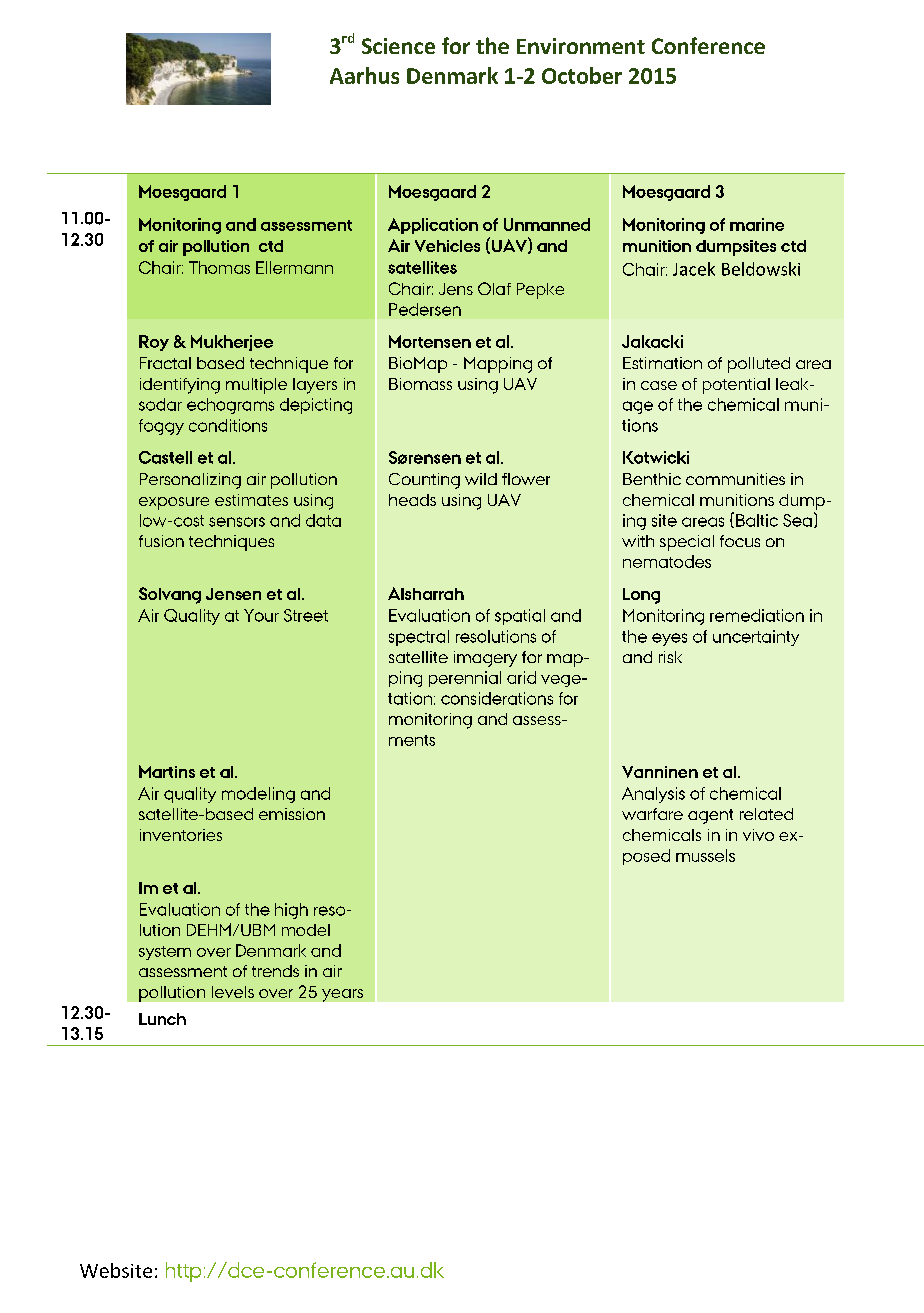  Describe the element at coordinates (481, 479) in the document. I see `wild` at that location.
